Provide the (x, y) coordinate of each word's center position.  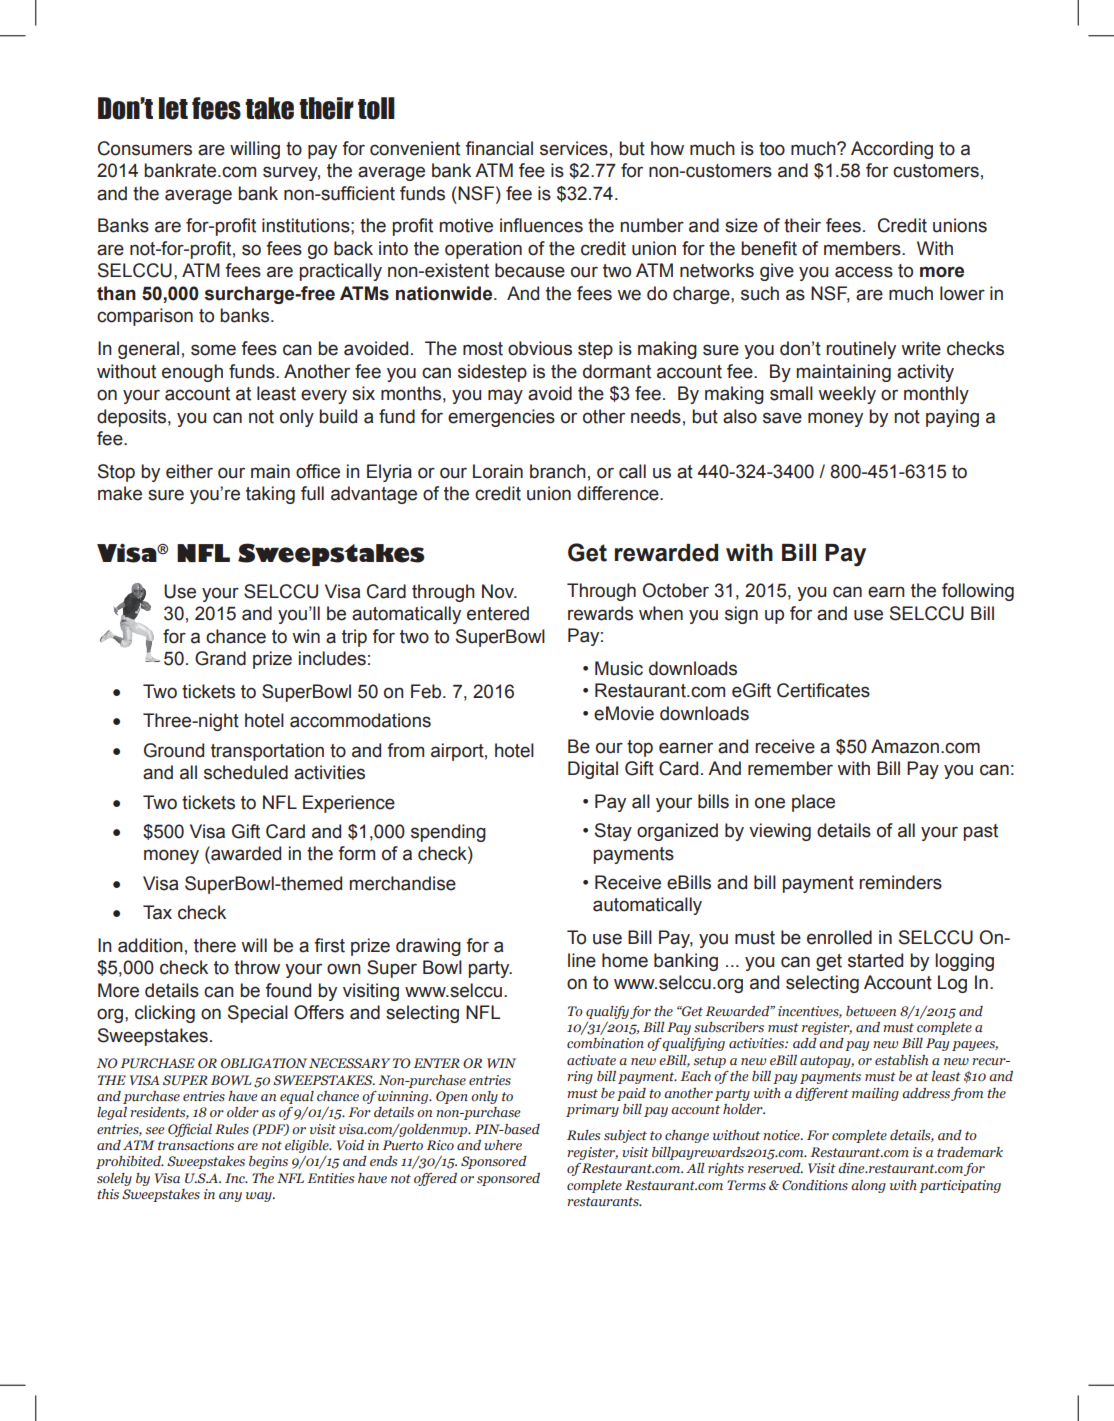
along (868, 1186)
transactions (196, 1145)
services (574, 148)
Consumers (145, 148)
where (503, 1145)
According (892, 150)
